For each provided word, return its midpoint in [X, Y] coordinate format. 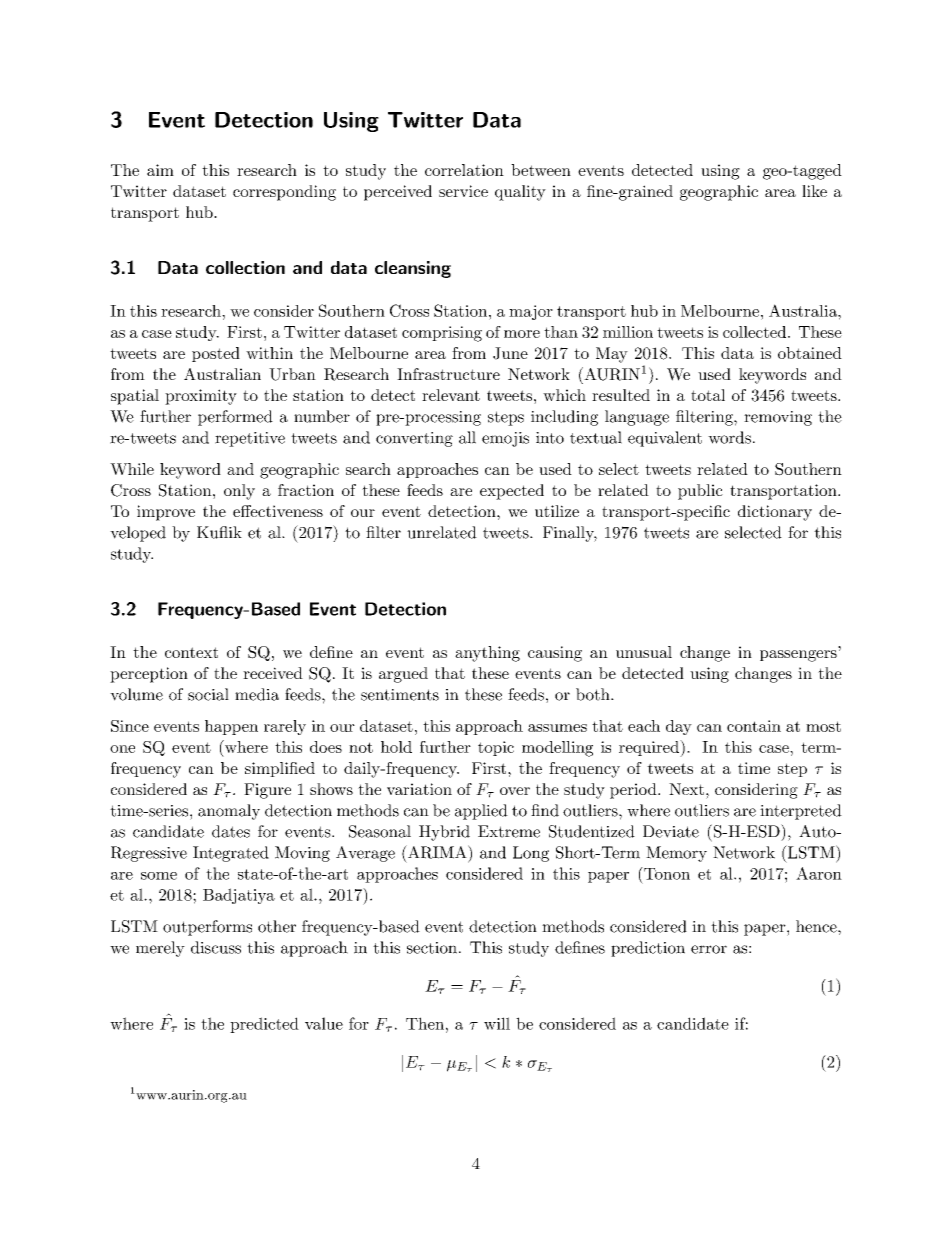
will [497, 1023]
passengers [798, 656]
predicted [264, 1025]
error [709, 949]
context [191, 652]
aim [160, 170]
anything [487, 654]
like [814, 191]
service [463, 191]
